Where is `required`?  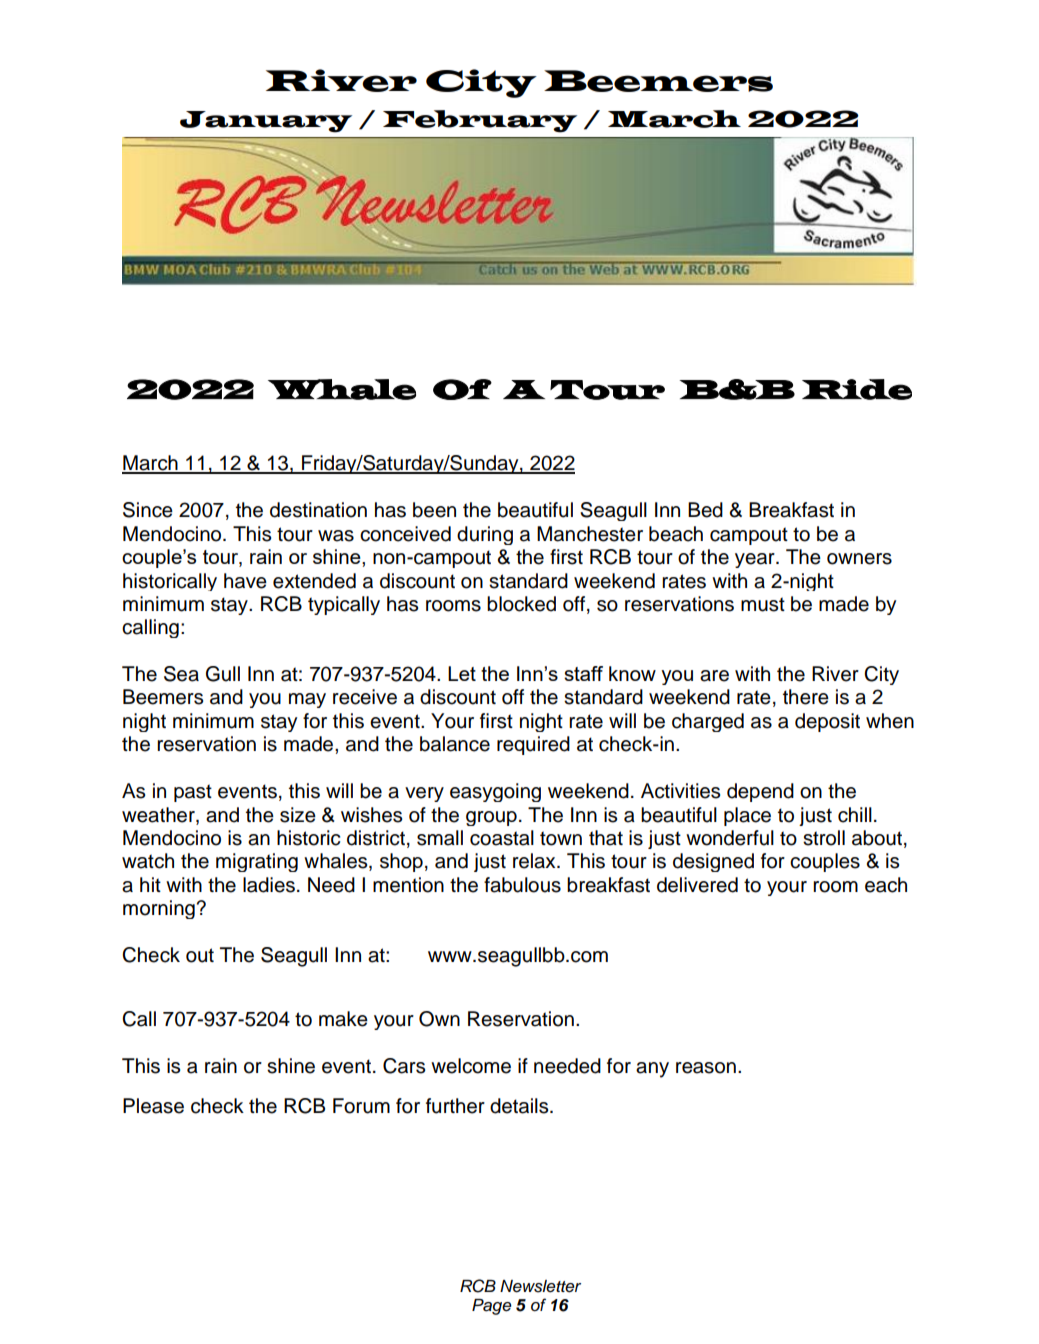 required is located at coordinates (533, 745).
